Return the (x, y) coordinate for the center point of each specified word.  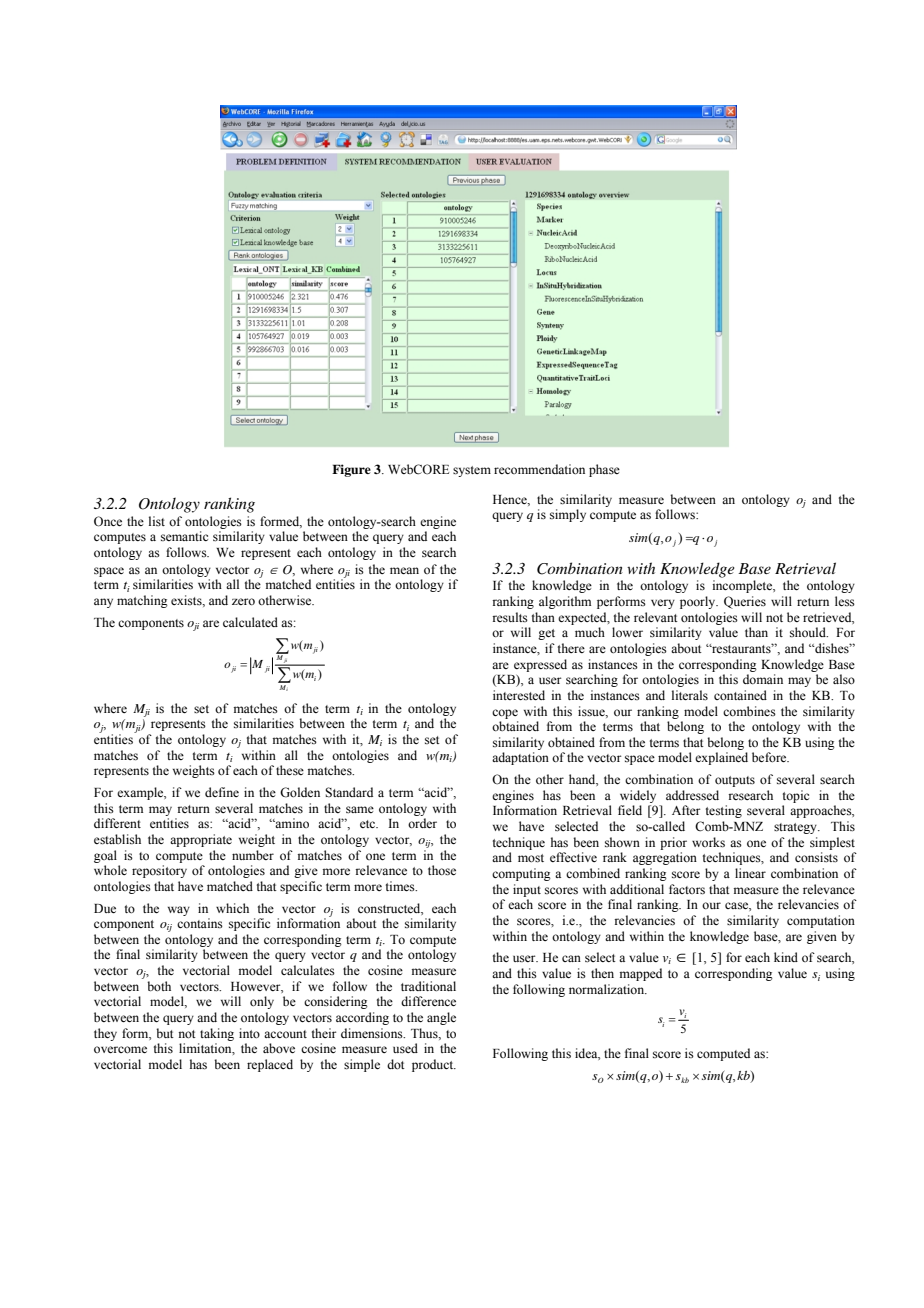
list (157, 521)
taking (217, 1034)
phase (604, 470)
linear (750, 873)
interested (519, 695)
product (434, 1065)
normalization (608, 989)
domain (763, 679)
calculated (250, 622)
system (472, 471)
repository (159, 871)
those (442, 870)
